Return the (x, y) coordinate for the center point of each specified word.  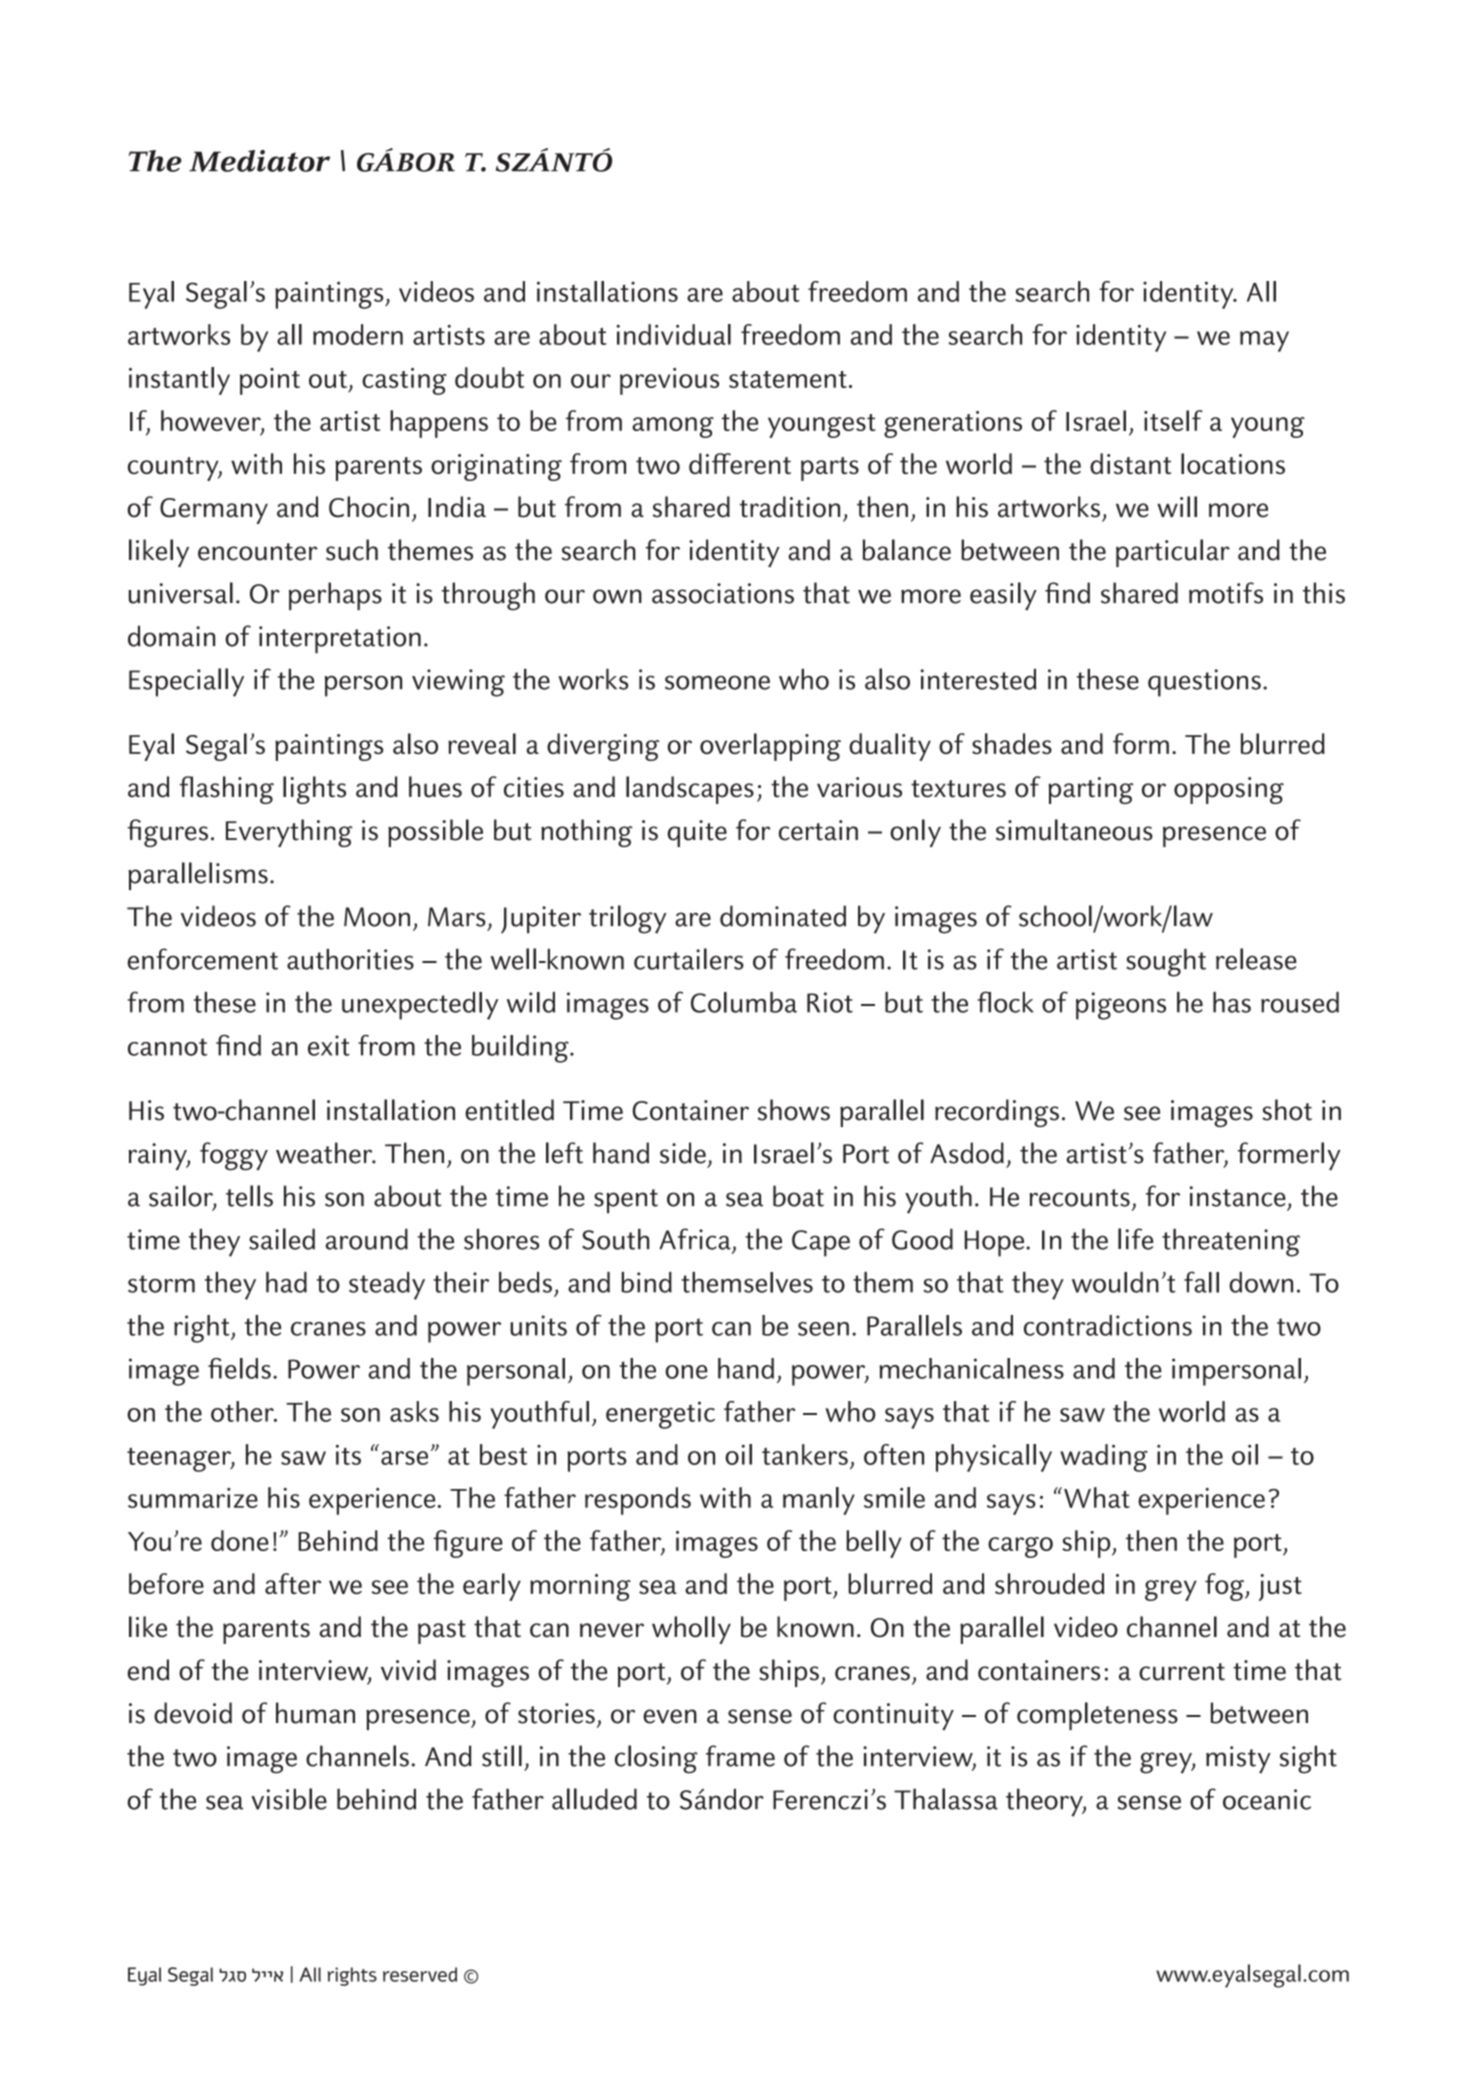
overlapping (770, 747)
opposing (1229, 790)
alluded (594, 1799)
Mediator (259, 161)
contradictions (1108, 1325)
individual (673, 334)
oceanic (1267, 1799)
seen (823, 1329)
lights (314, 790)
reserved (420, 1974)
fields (239, 1368)
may (1264, 341)
